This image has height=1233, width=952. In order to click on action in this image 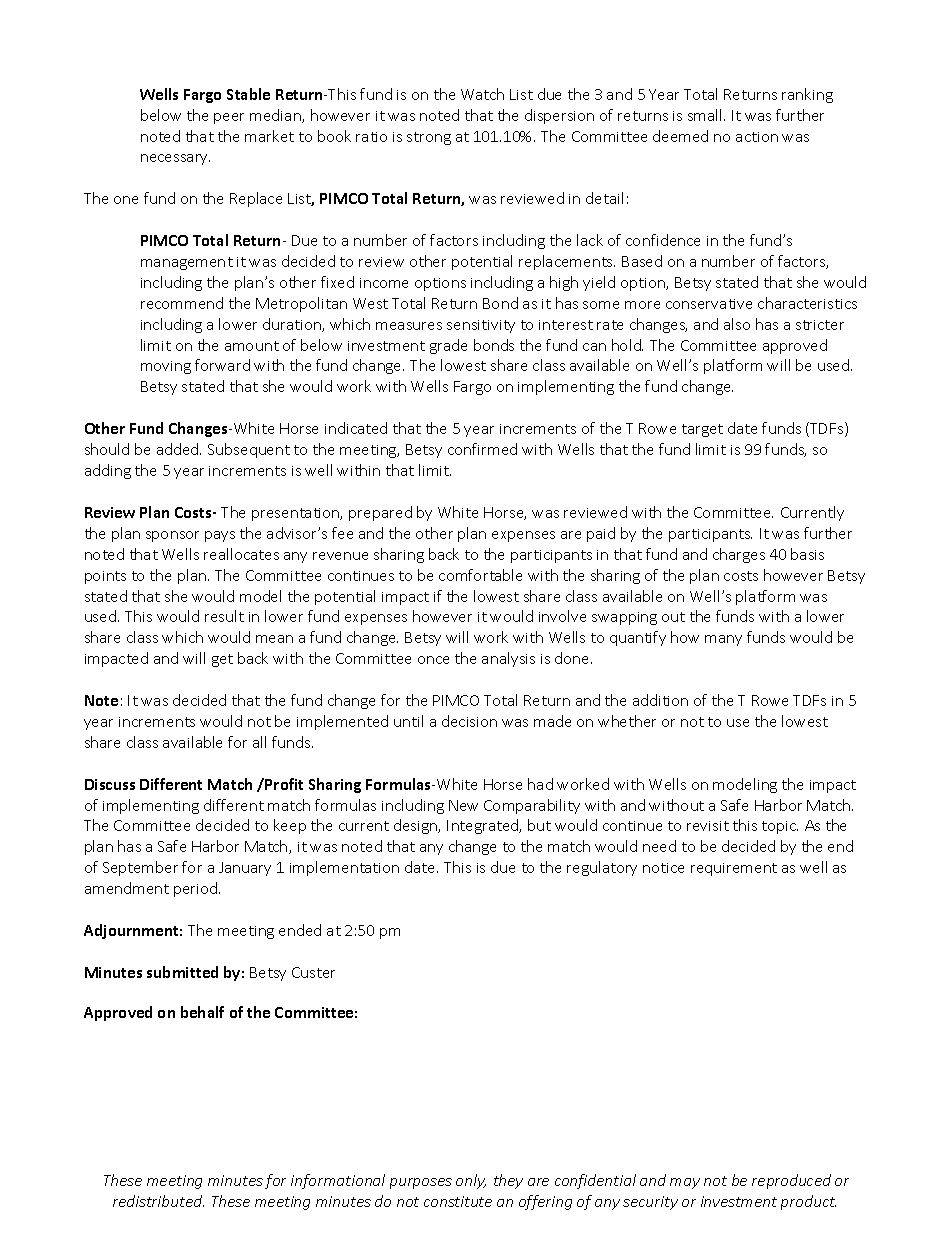, I will do `click(757, 137)`.
